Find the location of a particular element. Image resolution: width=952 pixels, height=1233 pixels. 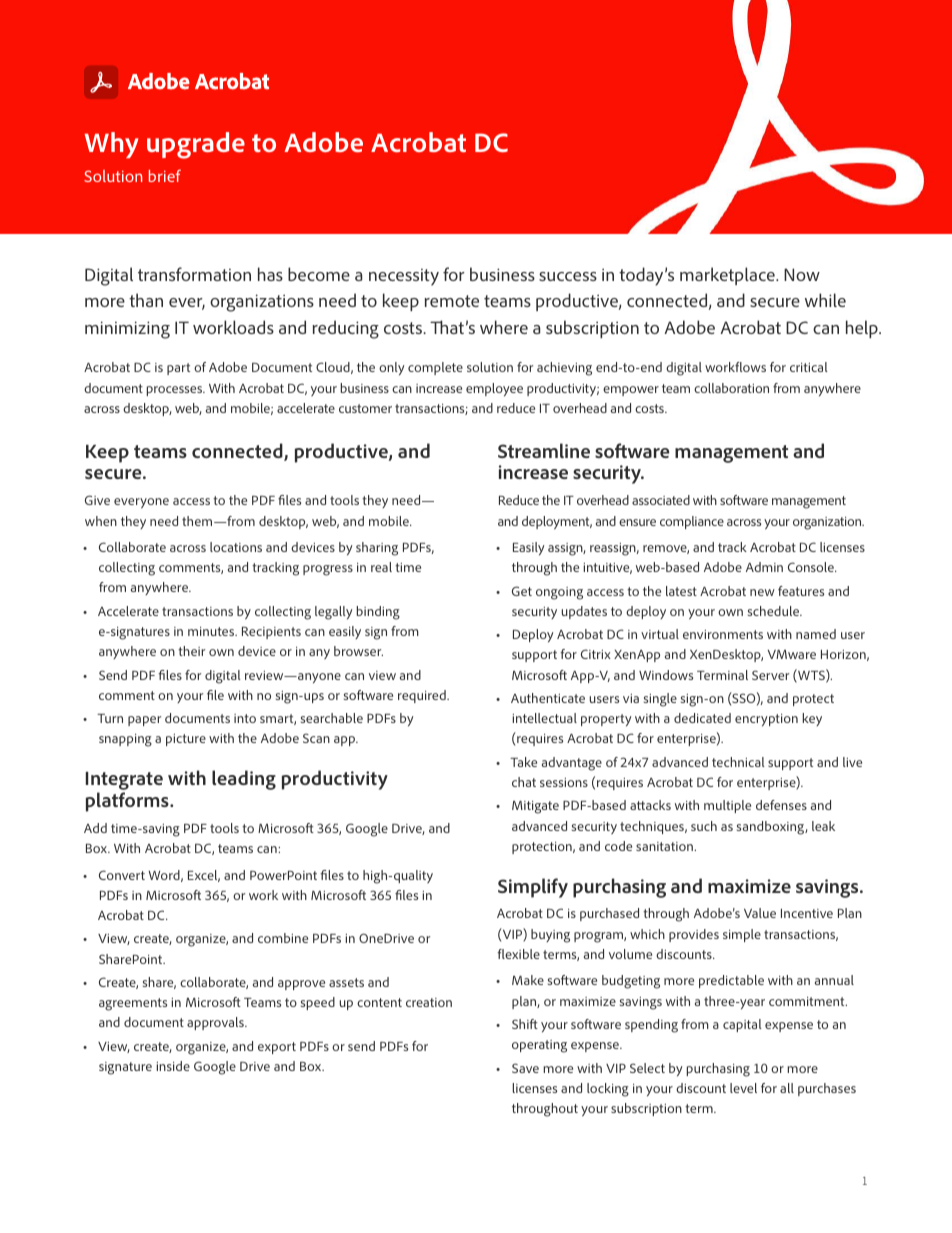

picture is located at coordinates (186, 740).
